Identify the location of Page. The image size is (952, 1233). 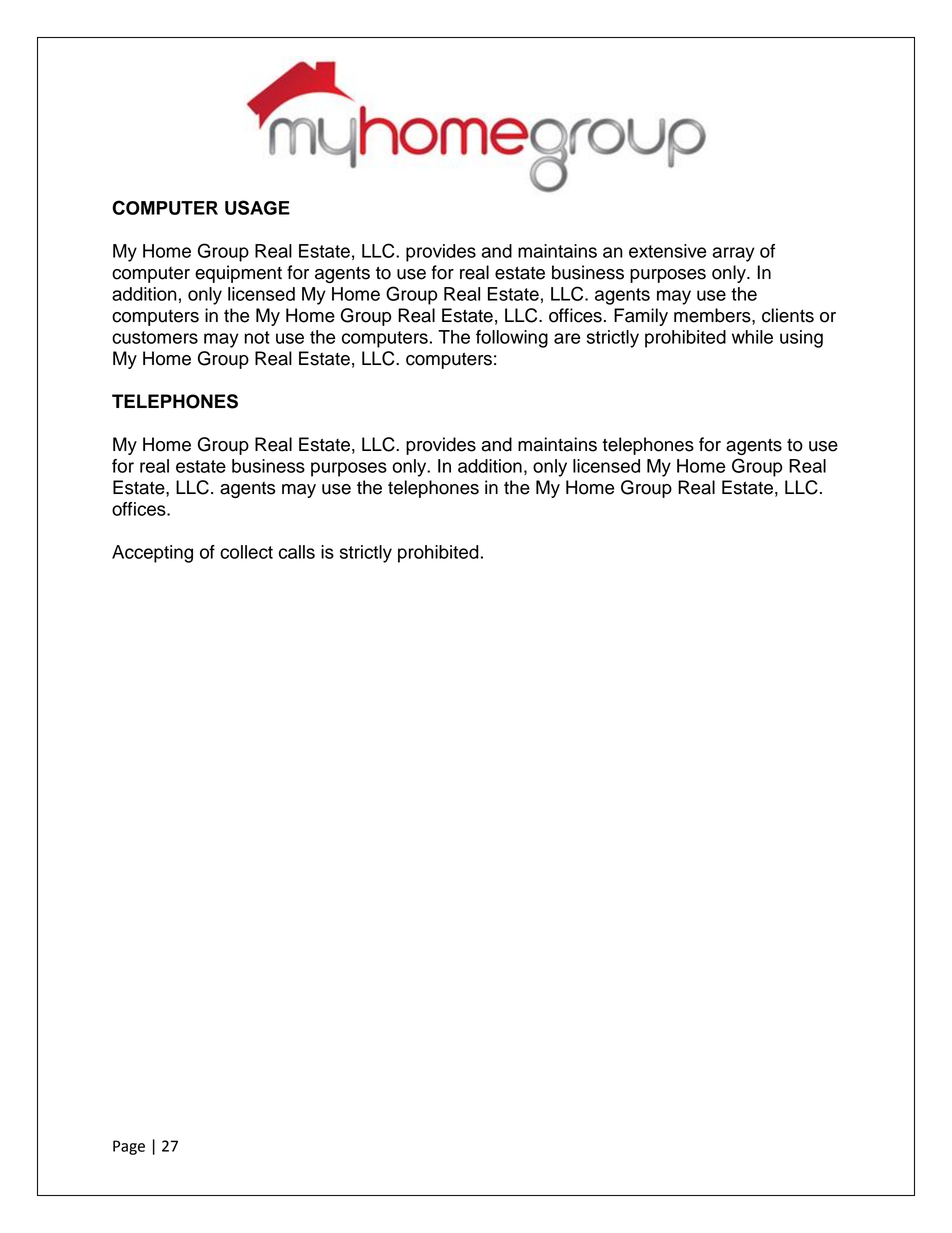
(129, 1147).
